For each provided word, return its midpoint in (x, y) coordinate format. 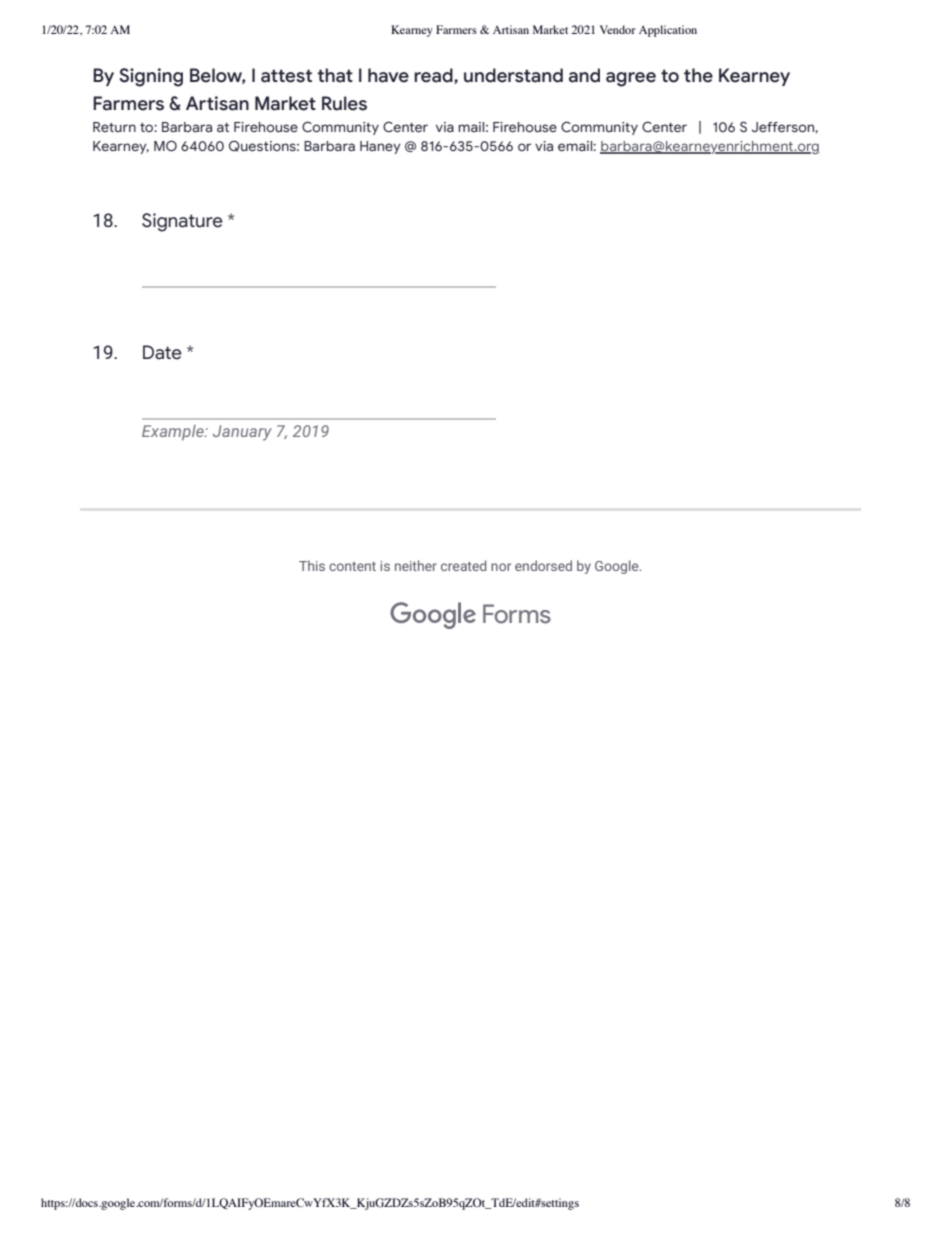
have (388, 75)
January (242, 433)
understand (513, 75)
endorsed (543, 565)
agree (631, 79)
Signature (182, 222)
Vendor (618, 29)
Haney (380, 147)
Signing (151, 77)
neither (416, 565)
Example (174, 432)
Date (162, 352)
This (312, 565)
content (352, 566)
